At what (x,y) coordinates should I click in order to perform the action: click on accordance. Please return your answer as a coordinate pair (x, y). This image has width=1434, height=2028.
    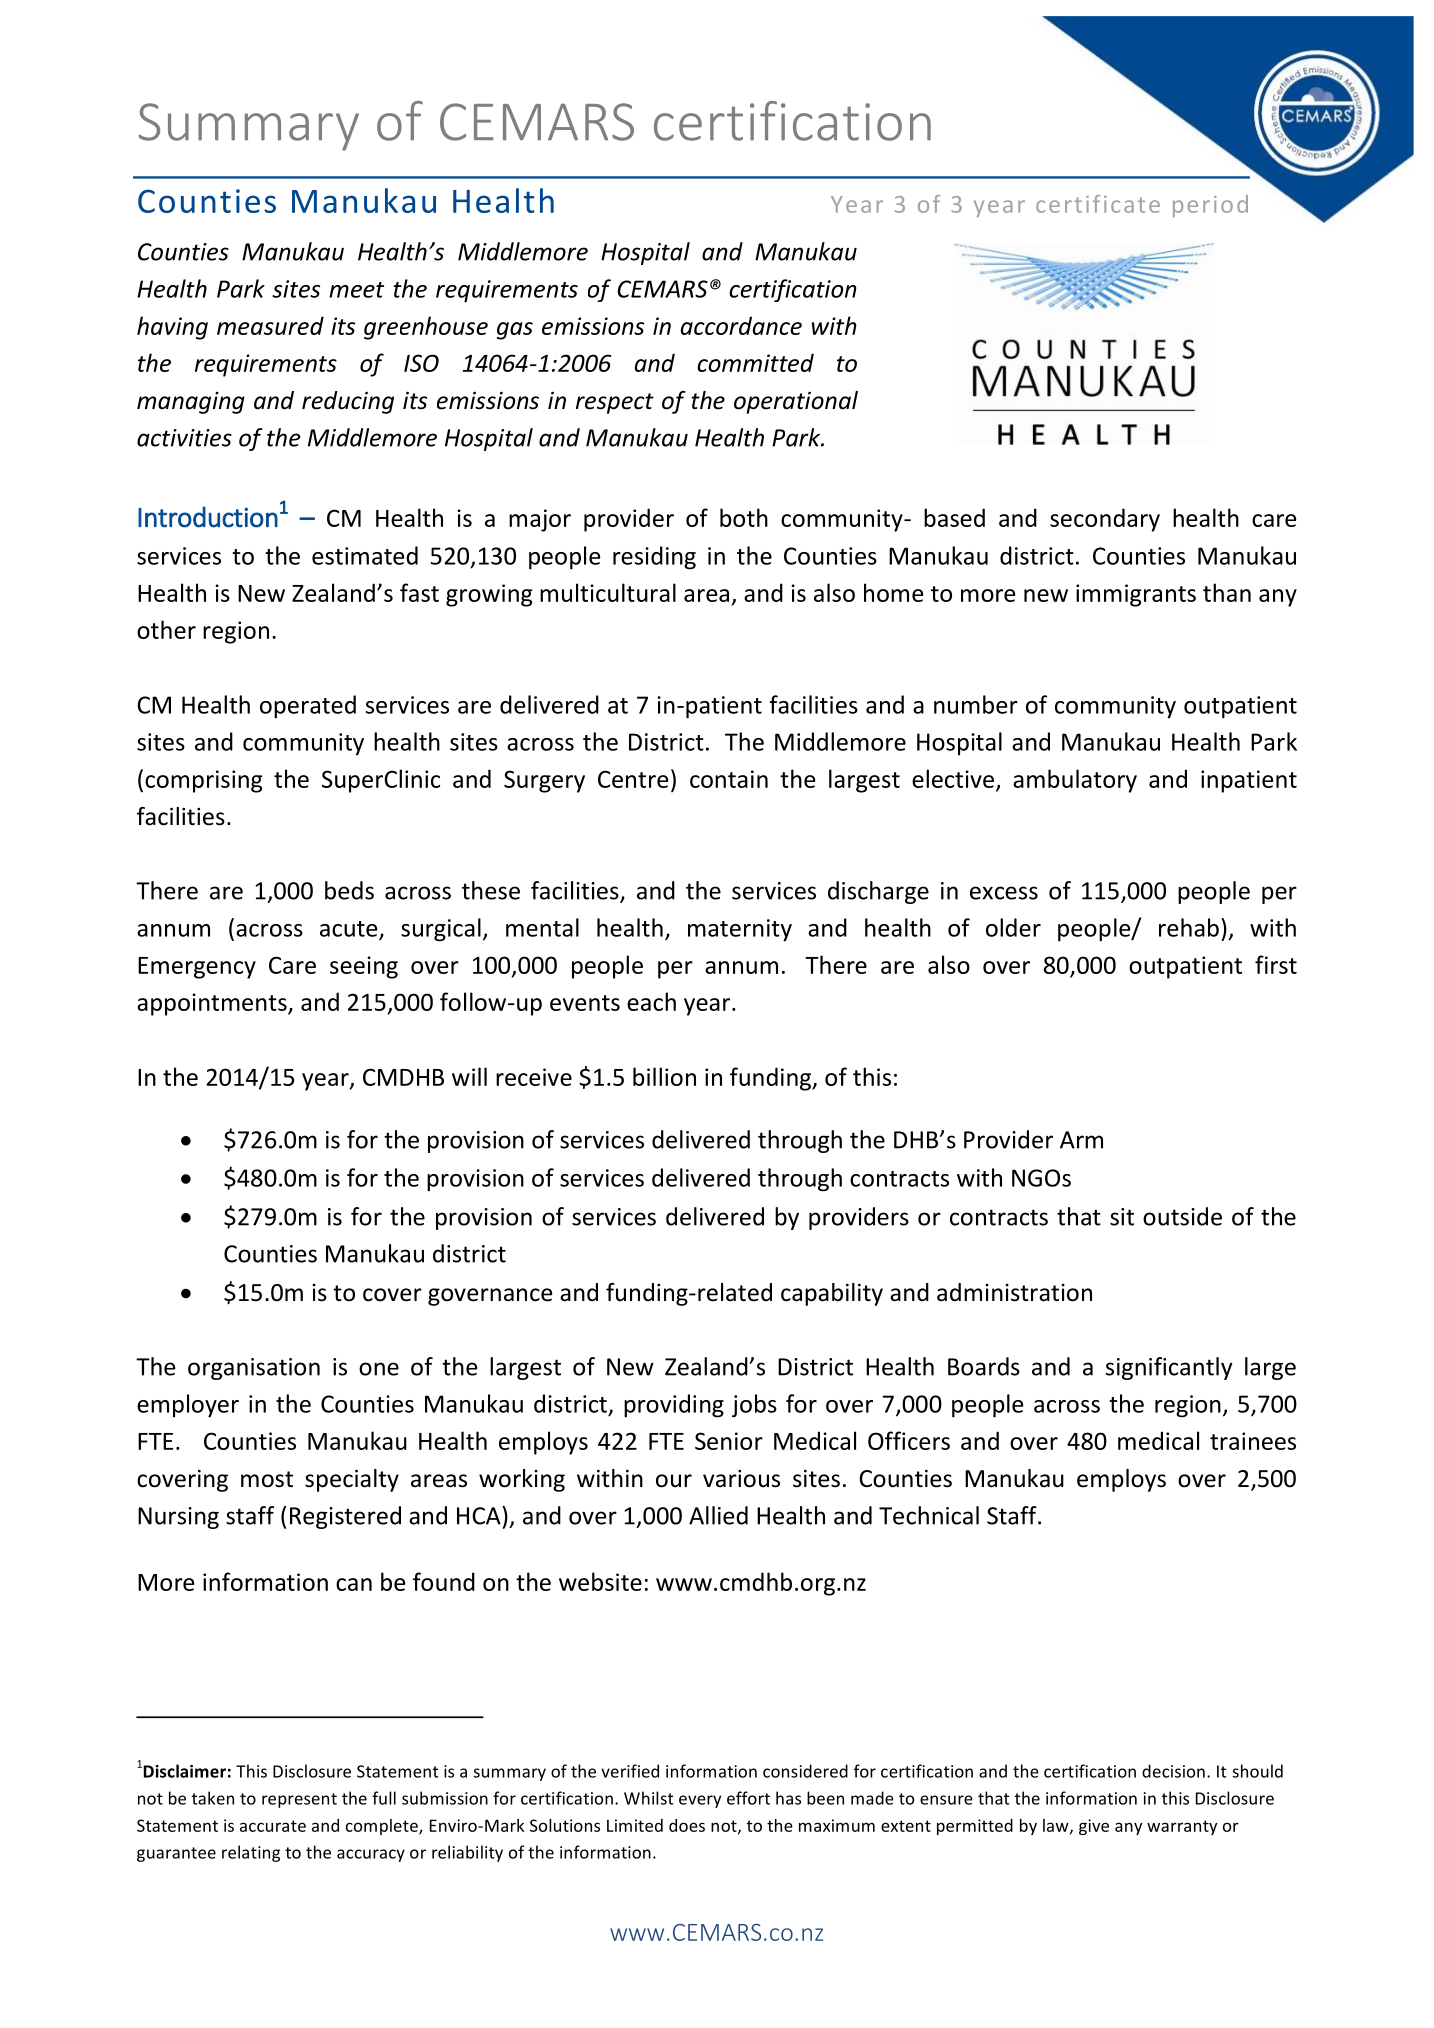
    Looking at the image, I should click on (741, 325).
